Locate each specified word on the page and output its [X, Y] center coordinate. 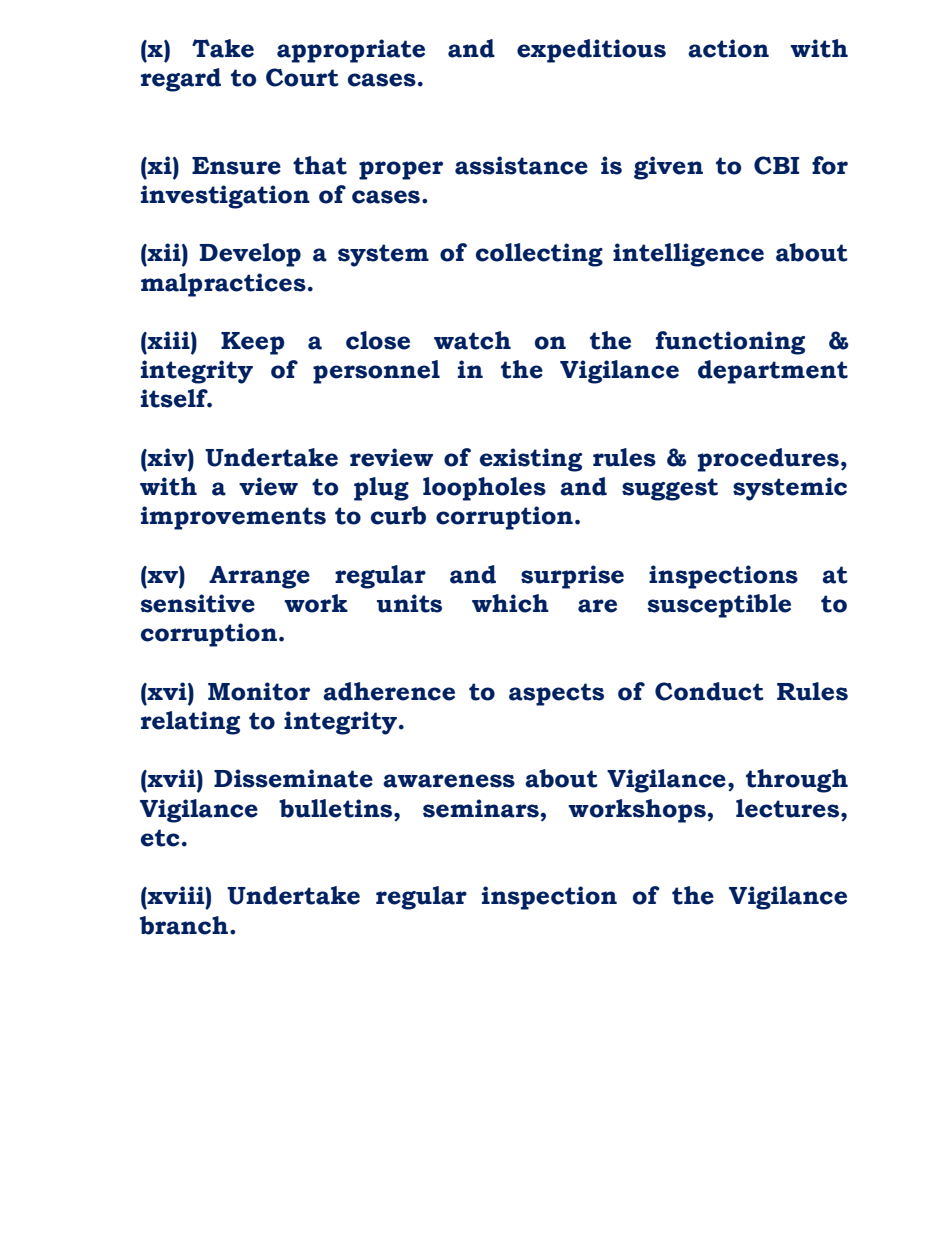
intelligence [688, 255]
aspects [556, 694]
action [728, 48]
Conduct [709, 691]
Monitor [259, 691]
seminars [481, 808]
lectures [789, 808]
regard [181, 80]
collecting [539, 255]
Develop [250, 255]
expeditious [591, 51]
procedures [768, 460]
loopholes [484, 489]
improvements [233, 518]
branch [185, 925]
